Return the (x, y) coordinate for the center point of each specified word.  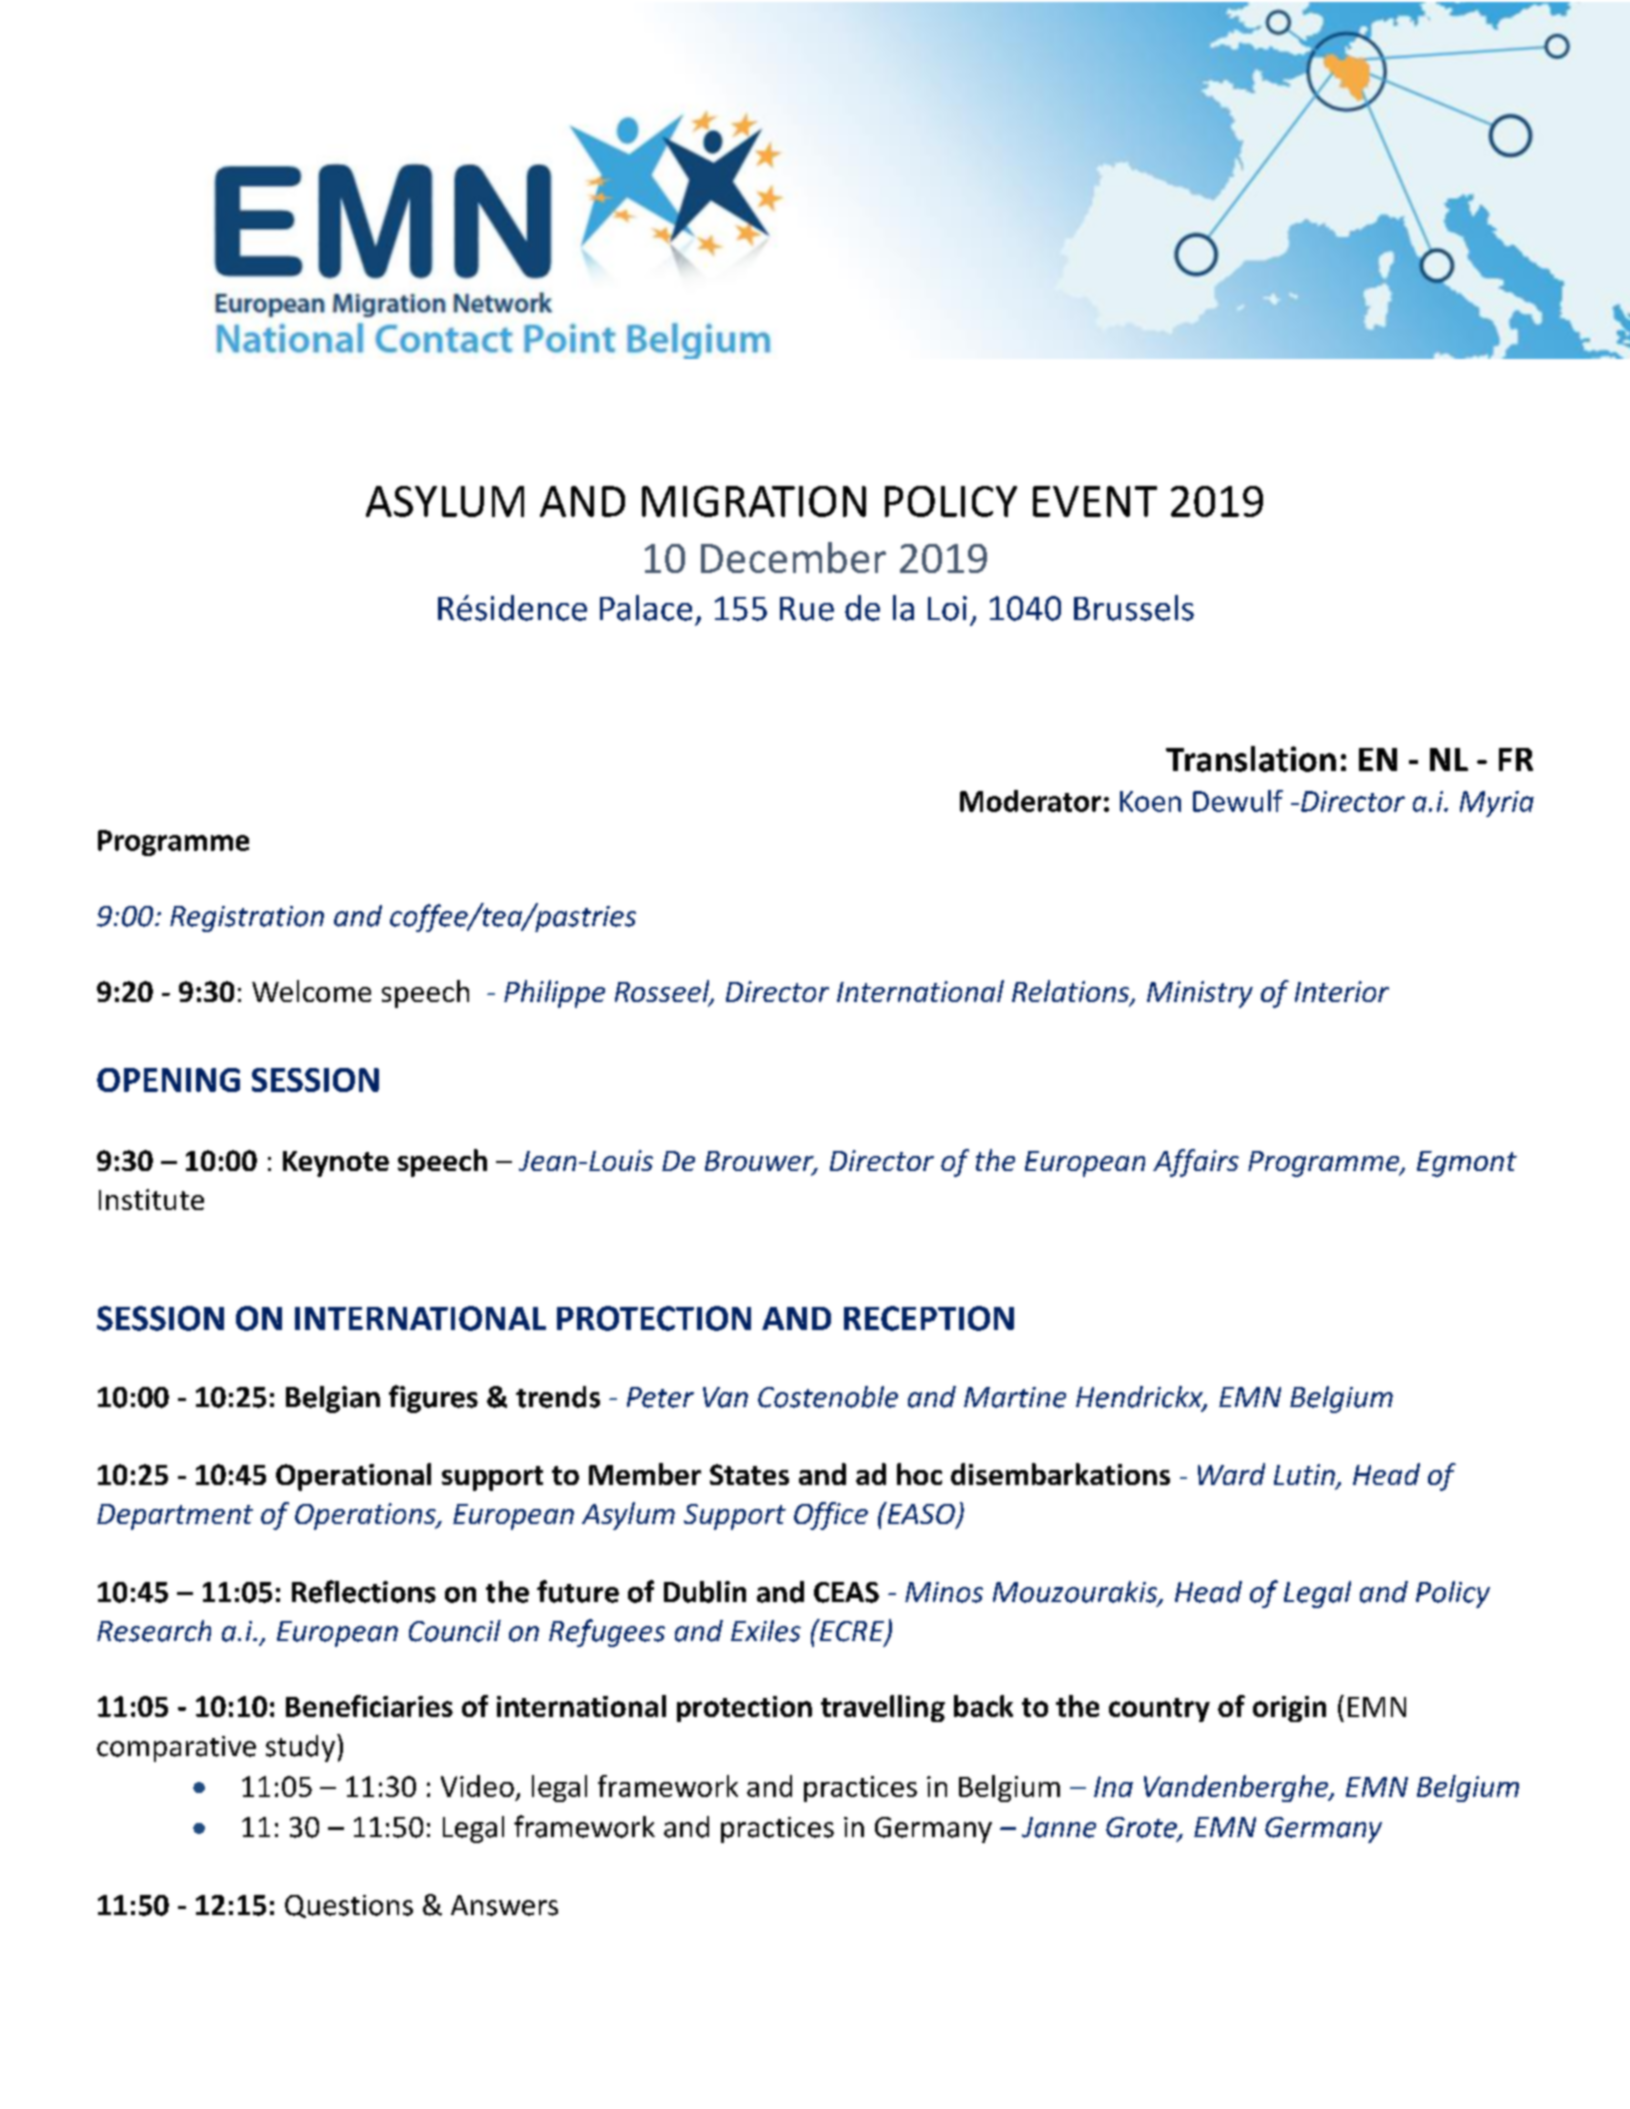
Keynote (336, 1164)
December (793, 557)
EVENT (1095, 501)
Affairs (1196, 1163)
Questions (349, 1906)
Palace (646, 608)
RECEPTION (929, 1318)
